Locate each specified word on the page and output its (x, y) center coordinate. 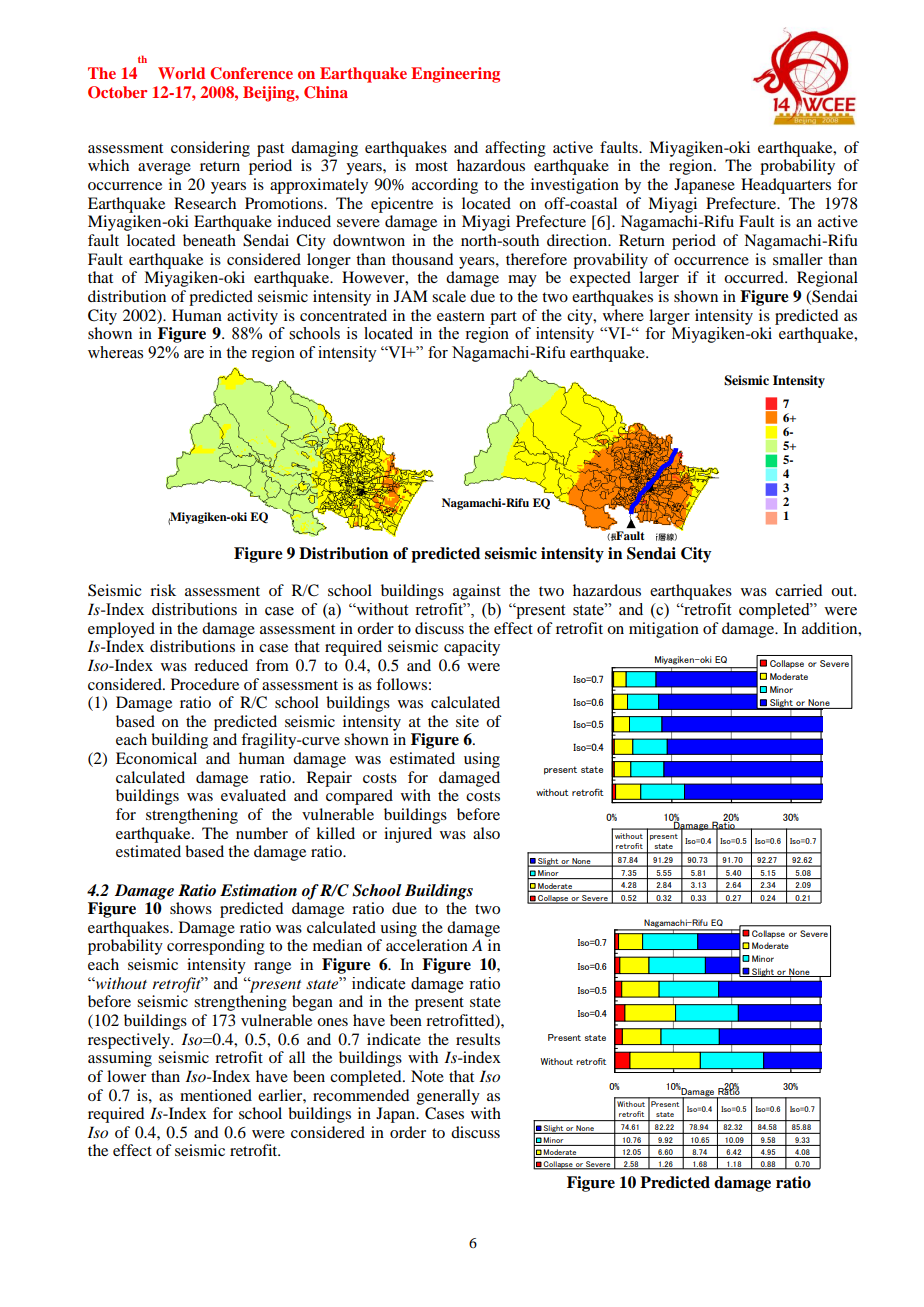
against (477, 592)
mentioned (216, 1095)
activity (252, 317)
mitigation (664, 630)
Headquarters (786, 186)
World (181, 73)
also (486, 833)
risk (163, 590)
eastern (461, 316)
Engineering (455, 75)
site (467, 721)
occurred (755, 277)
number (262, 833)
